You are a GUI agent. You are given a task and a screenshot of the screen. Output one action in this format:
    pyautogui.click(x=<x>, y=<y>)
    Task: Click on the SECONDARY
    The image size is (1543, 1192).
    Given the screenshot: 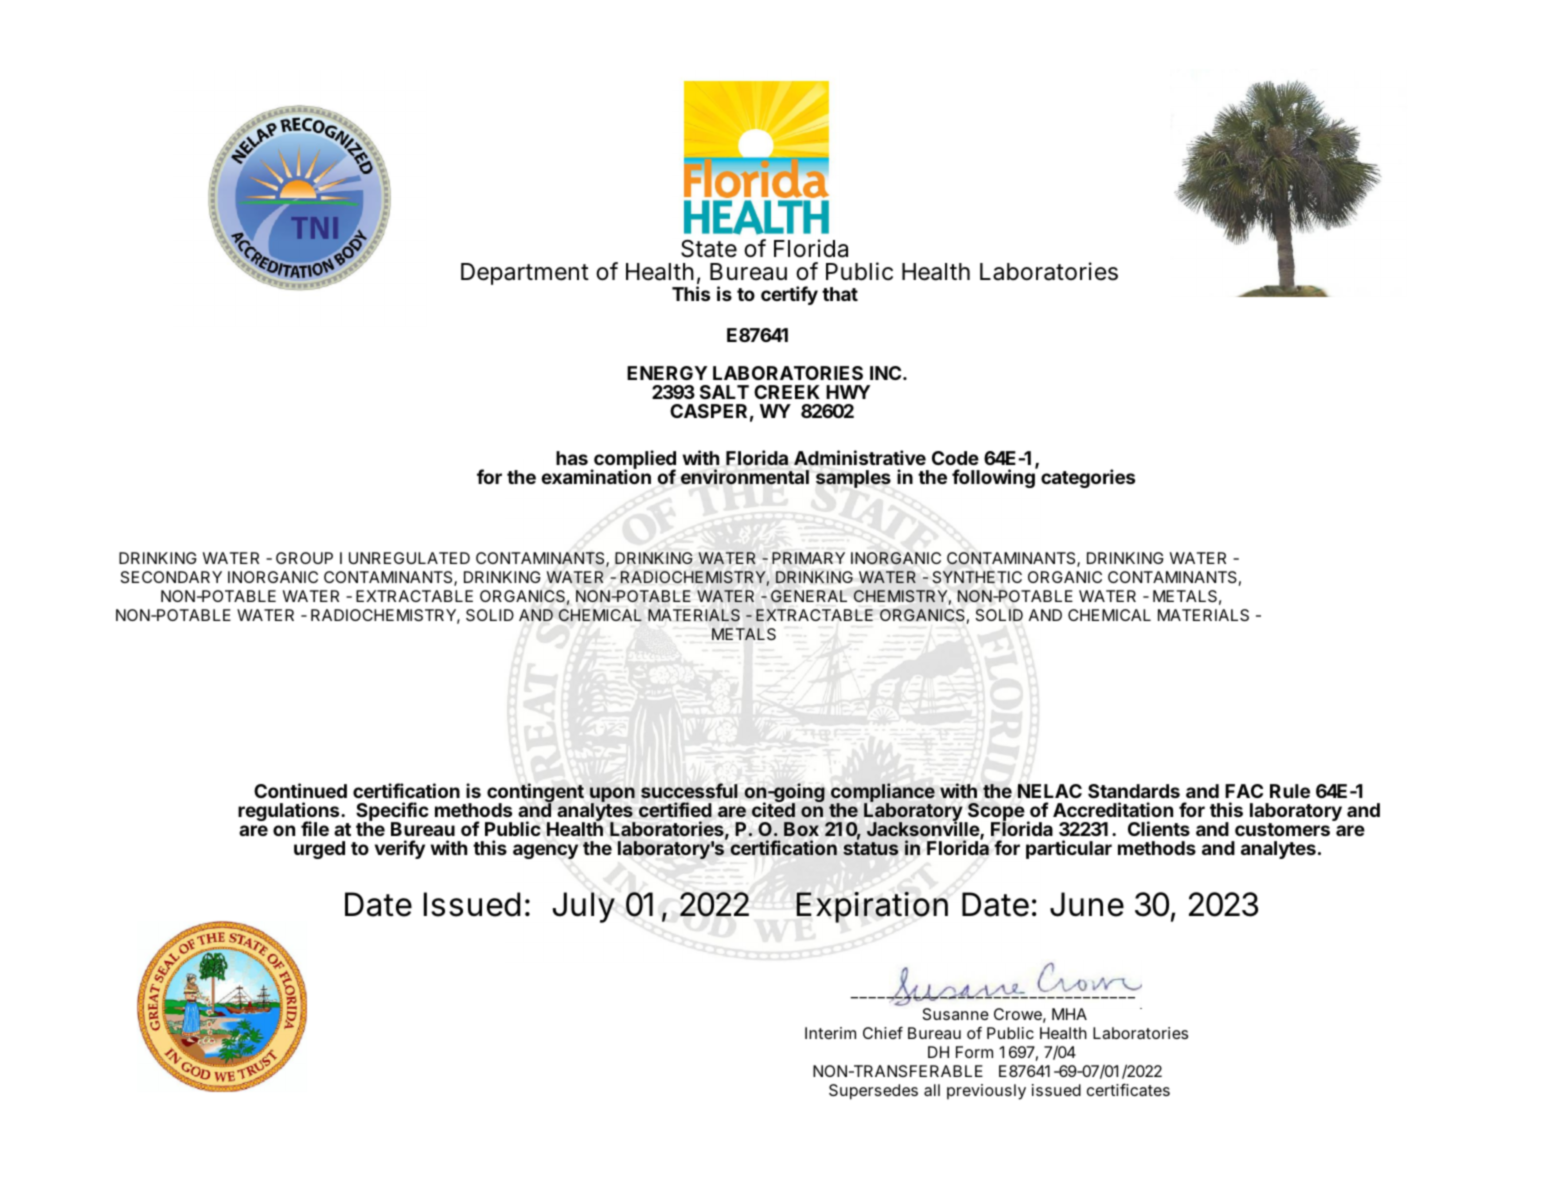 What is the action you would take?
    pyautogui.click(x=171, y=577)
